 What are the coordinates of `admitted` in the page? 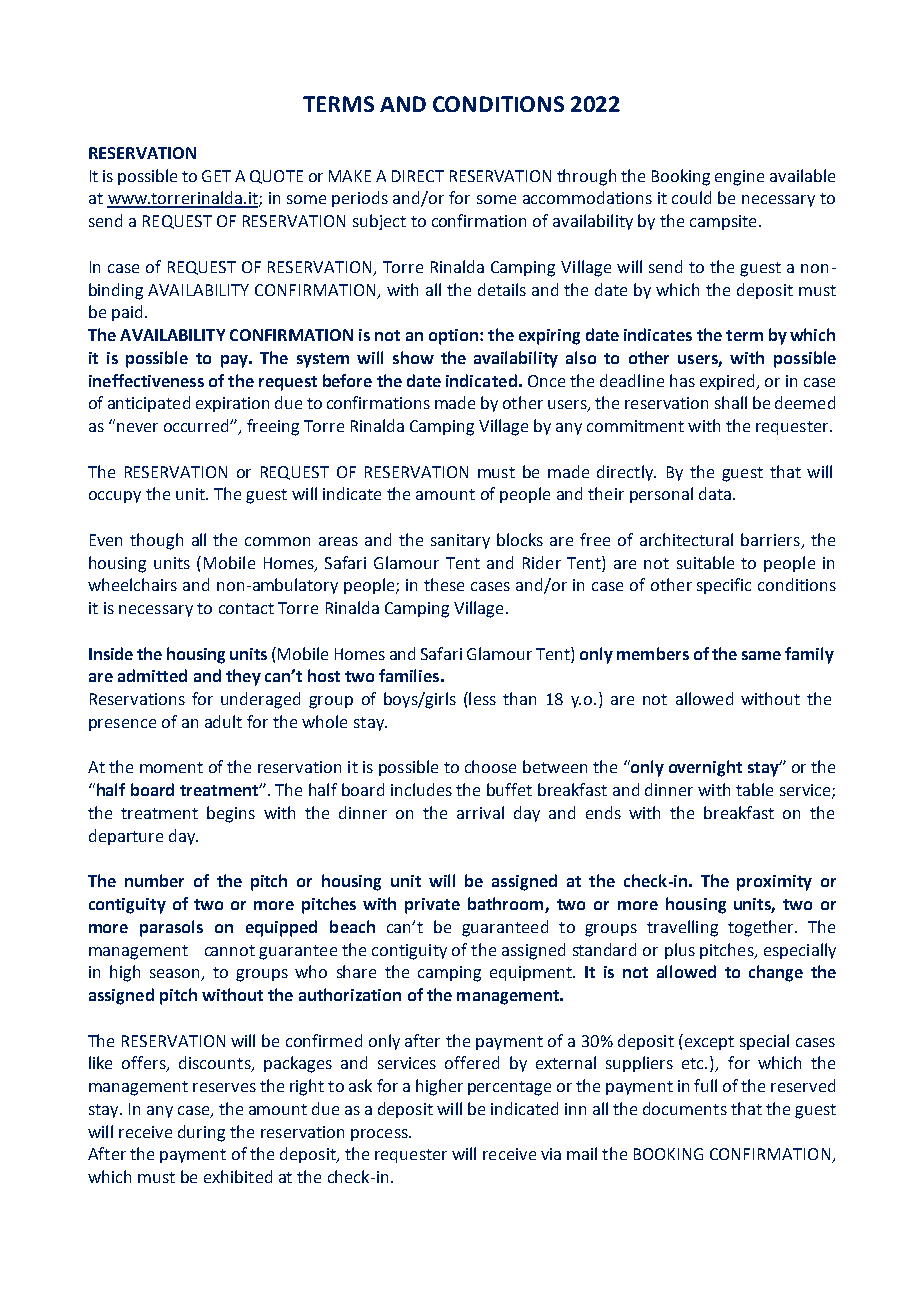 It's located at (152, 675).
